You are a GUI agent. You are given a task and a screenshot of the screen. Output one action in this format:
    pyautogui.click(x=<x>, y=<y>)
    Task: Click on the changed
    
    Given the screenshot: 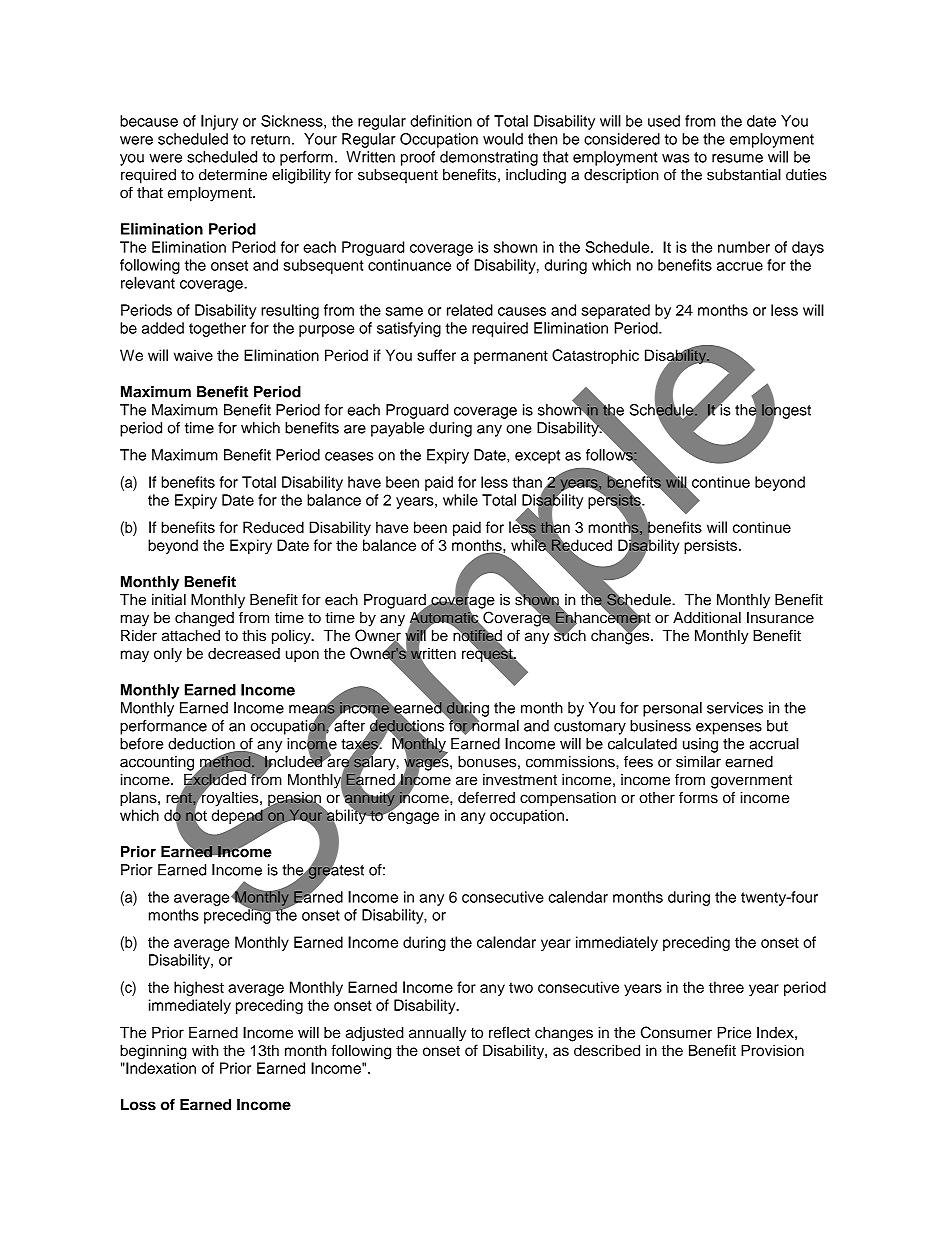 What is the action you would take?
    pyautogui.click(x=204, y=619)
